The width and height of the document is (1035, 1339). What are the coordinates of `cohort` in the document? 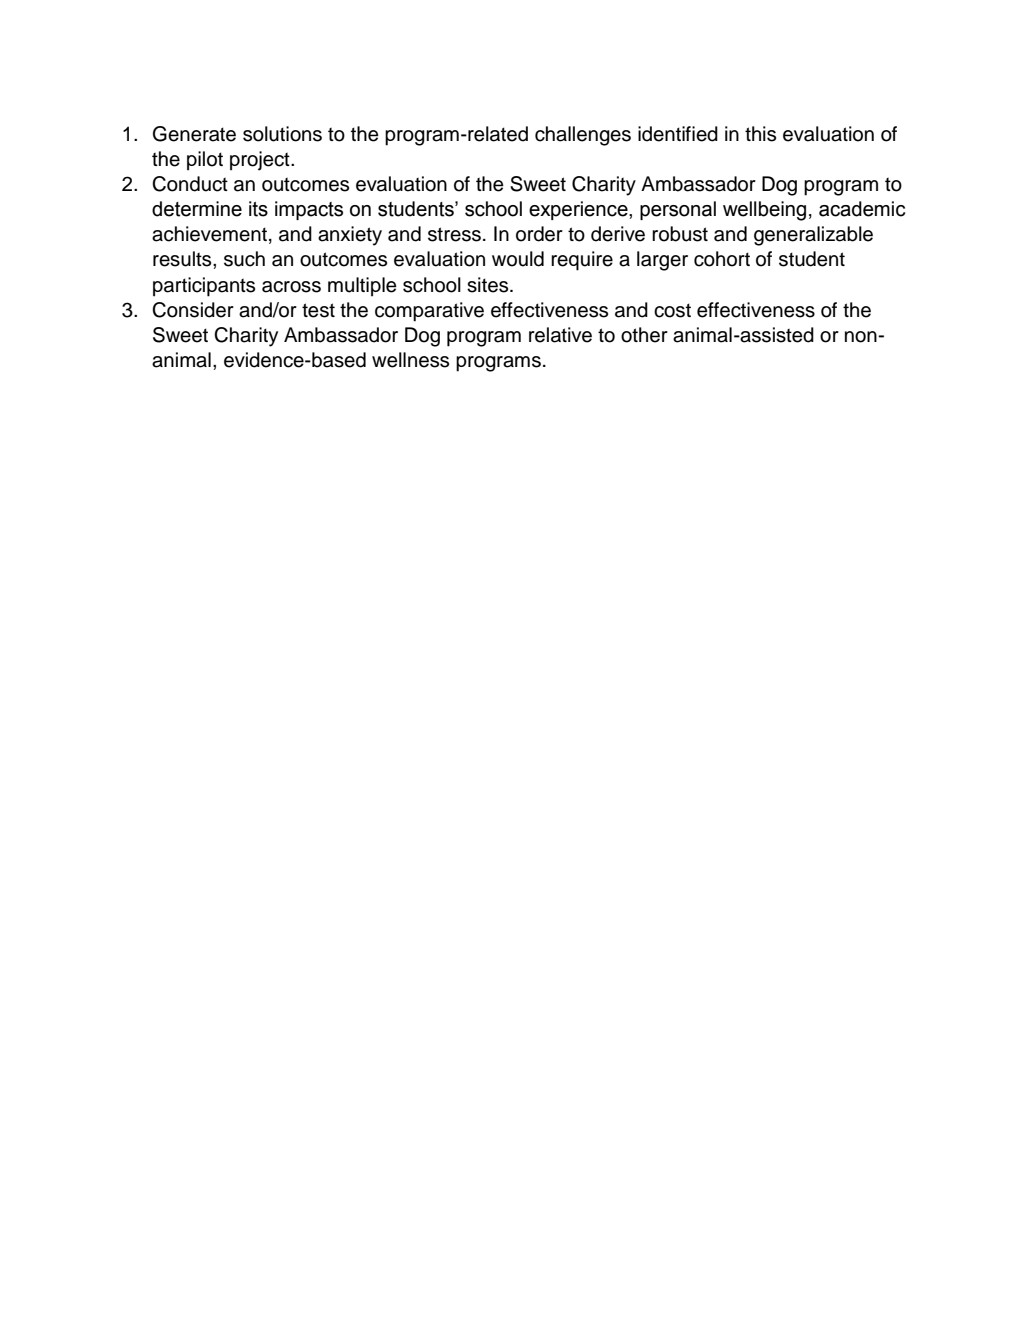 It's located at (722, 259).
